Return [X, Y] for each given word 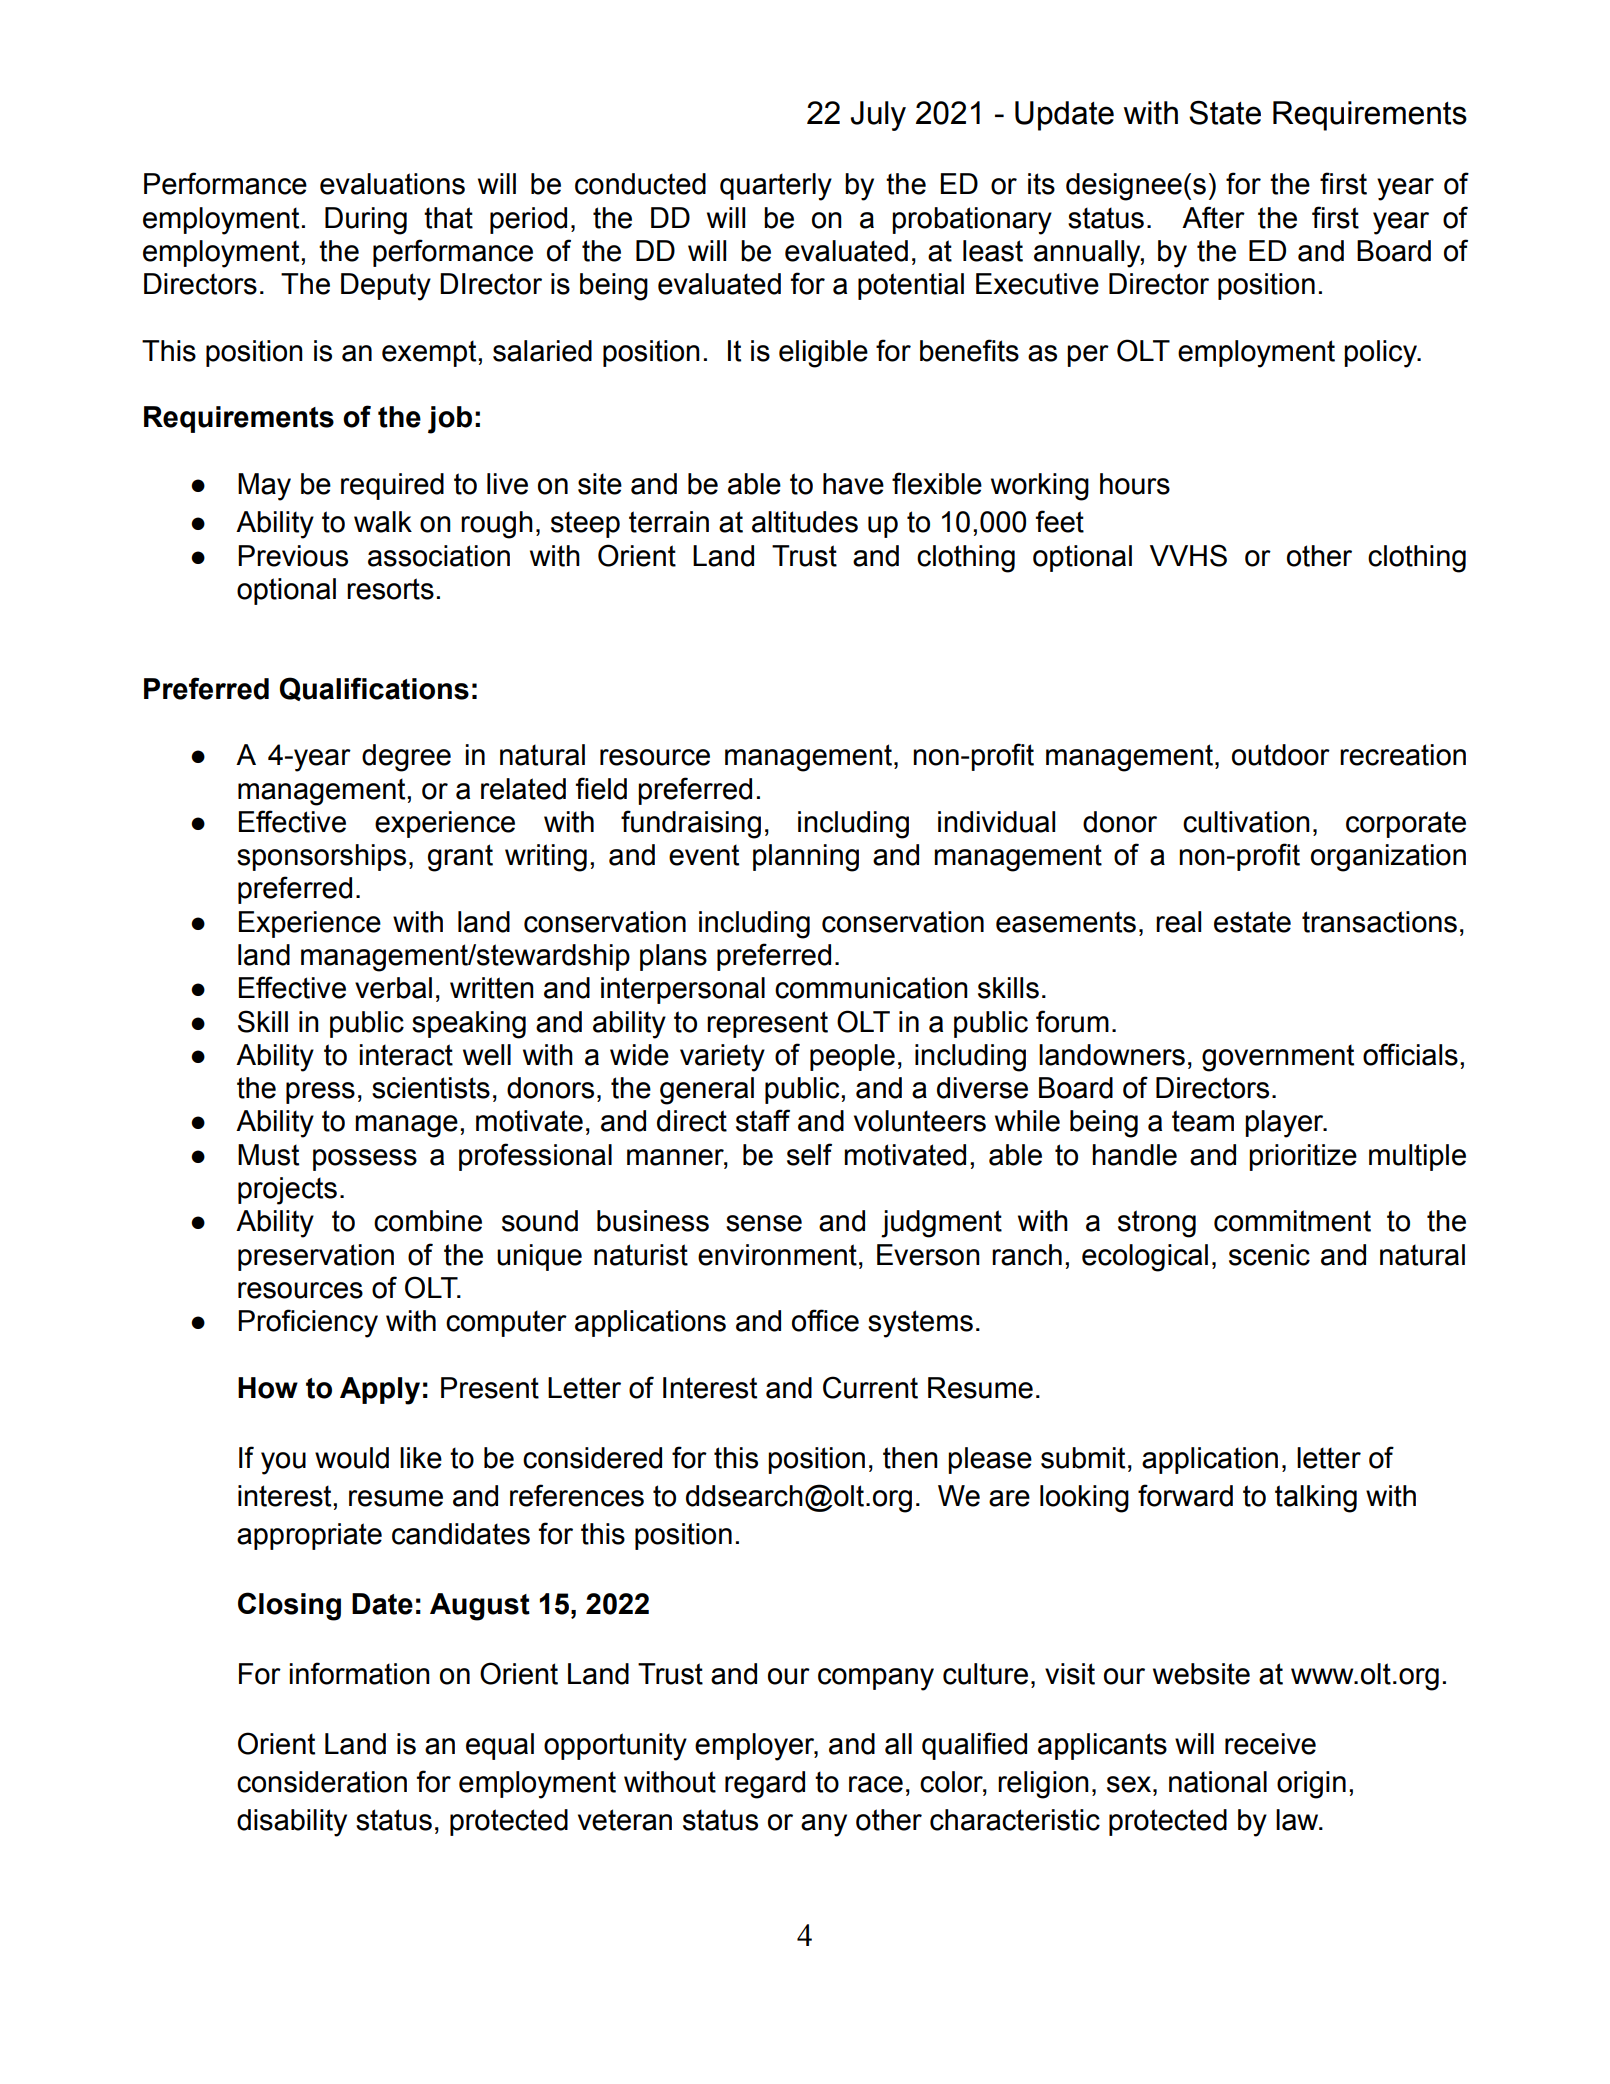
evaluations [392, 184]
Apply [380, 1391]
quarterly [776, 187]
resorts [390, 589]
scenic [1269, 1255]
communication [871, 988]
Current [870, 1387]
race [876, 1784]
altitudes [805, 522]
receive [1270, 1744]
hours [1135, 484]
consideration [322, 1782]
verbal [393, 988]
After [1213, 217]
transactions [1379, 922]
